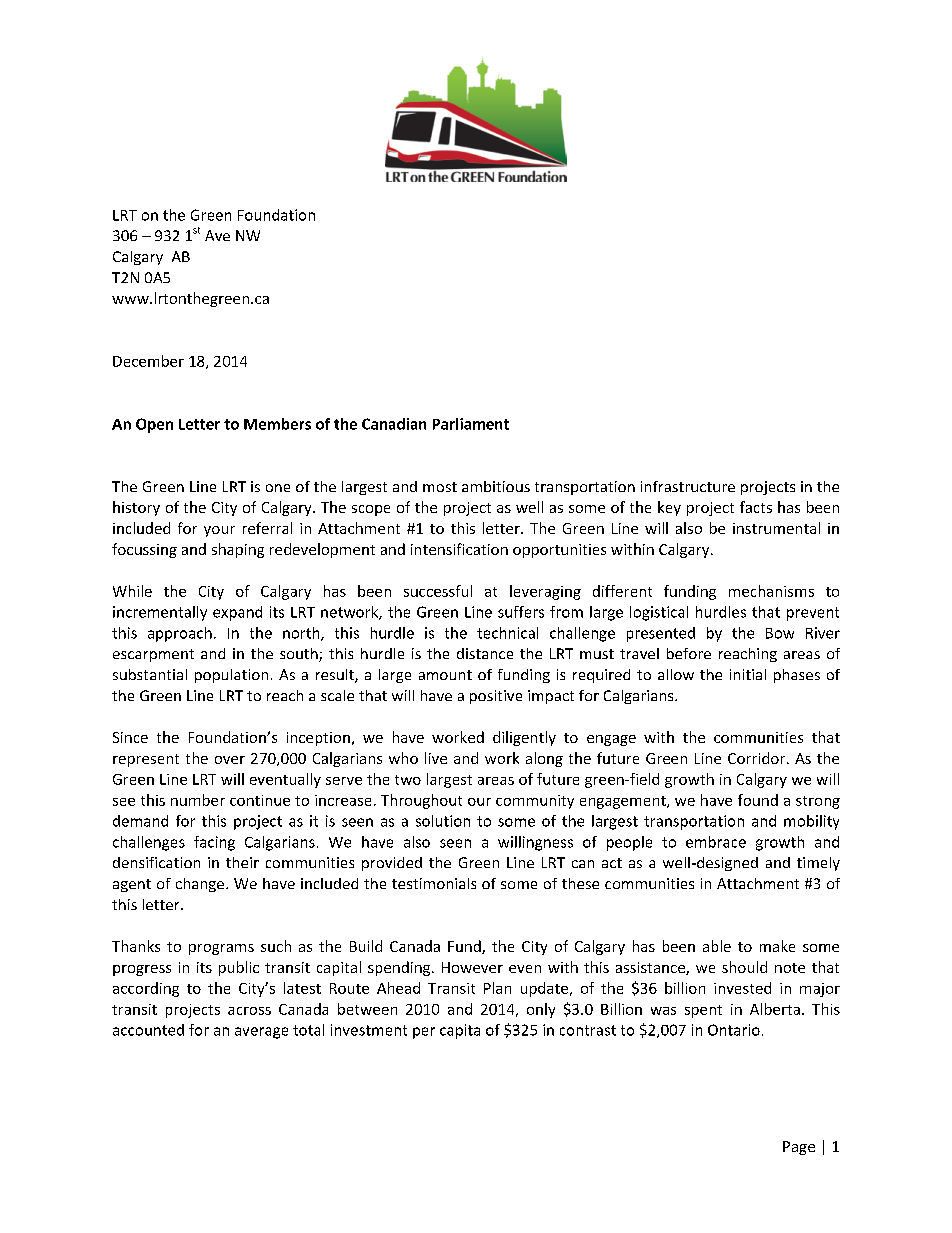 The image size is (952, 1233). Describe the element at coordinates (230, 760) in the screenshot. I see `over` at that location.
